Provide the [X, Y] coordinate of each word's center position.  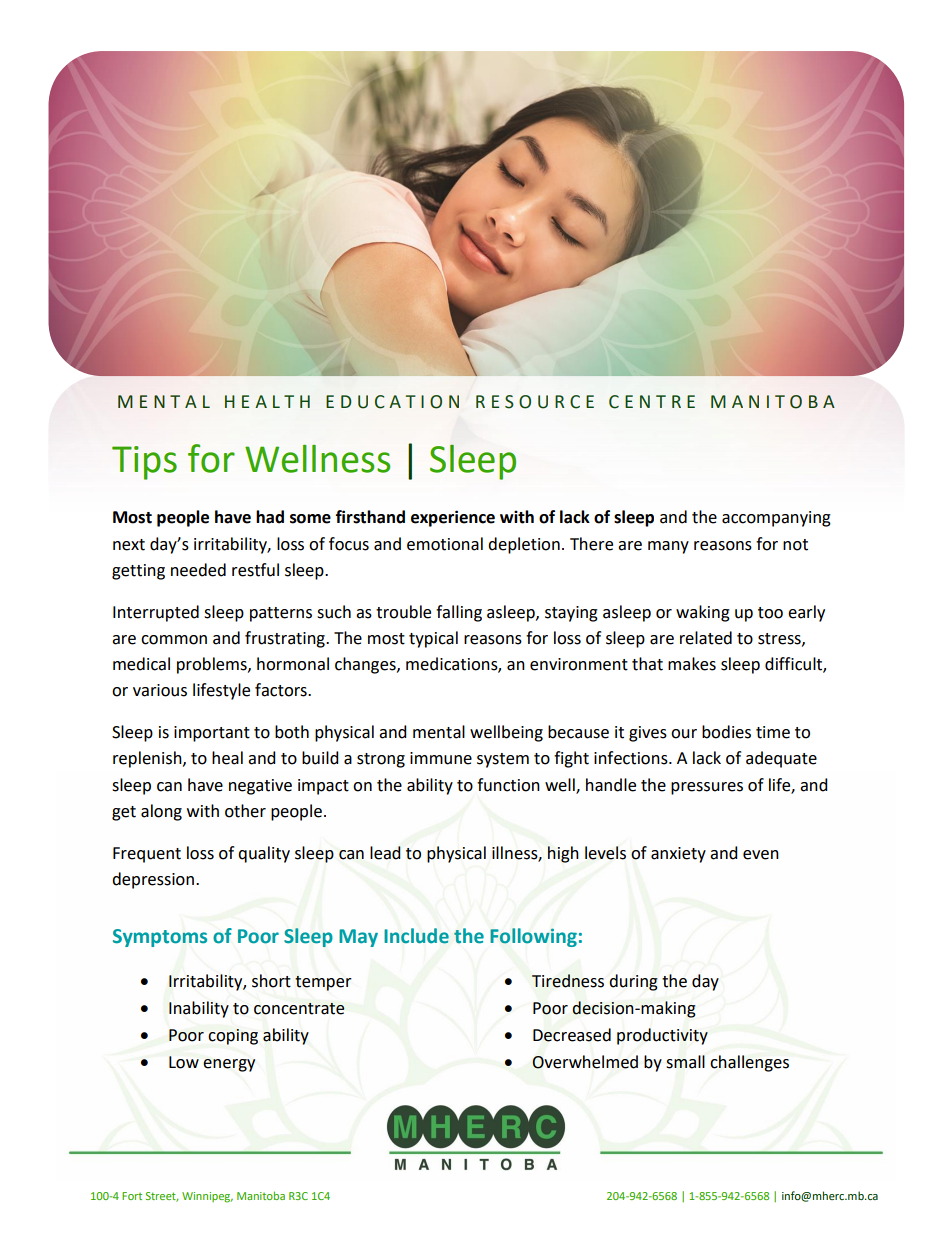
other [245, 811]
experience [453, 518]
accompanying [776, 519]
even [761, 855]
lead [385, 853]
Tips [144, 463]
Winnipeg [207, 1197]
